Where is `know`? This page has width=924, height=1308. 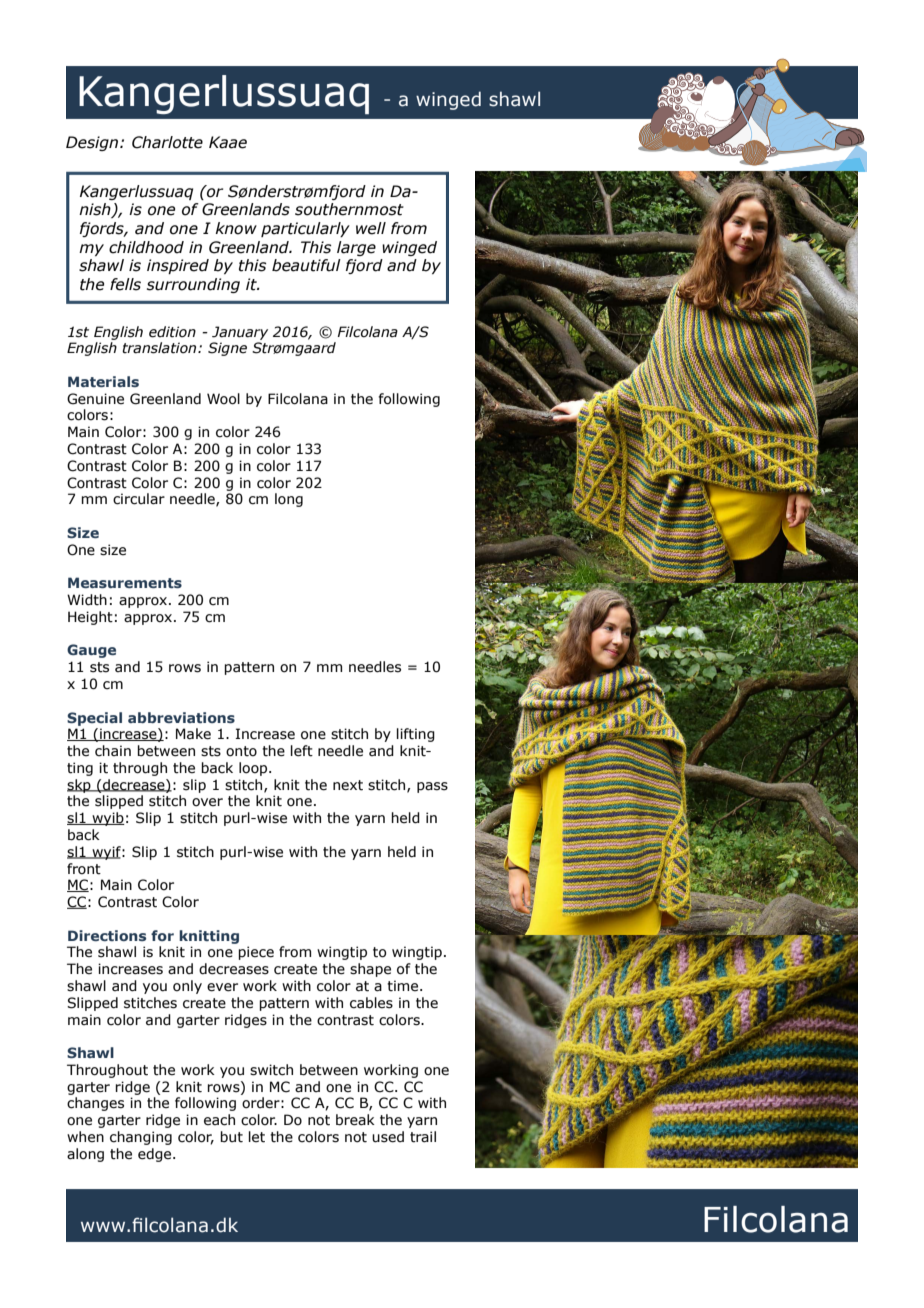 know is located at coordinates (236, 228).
